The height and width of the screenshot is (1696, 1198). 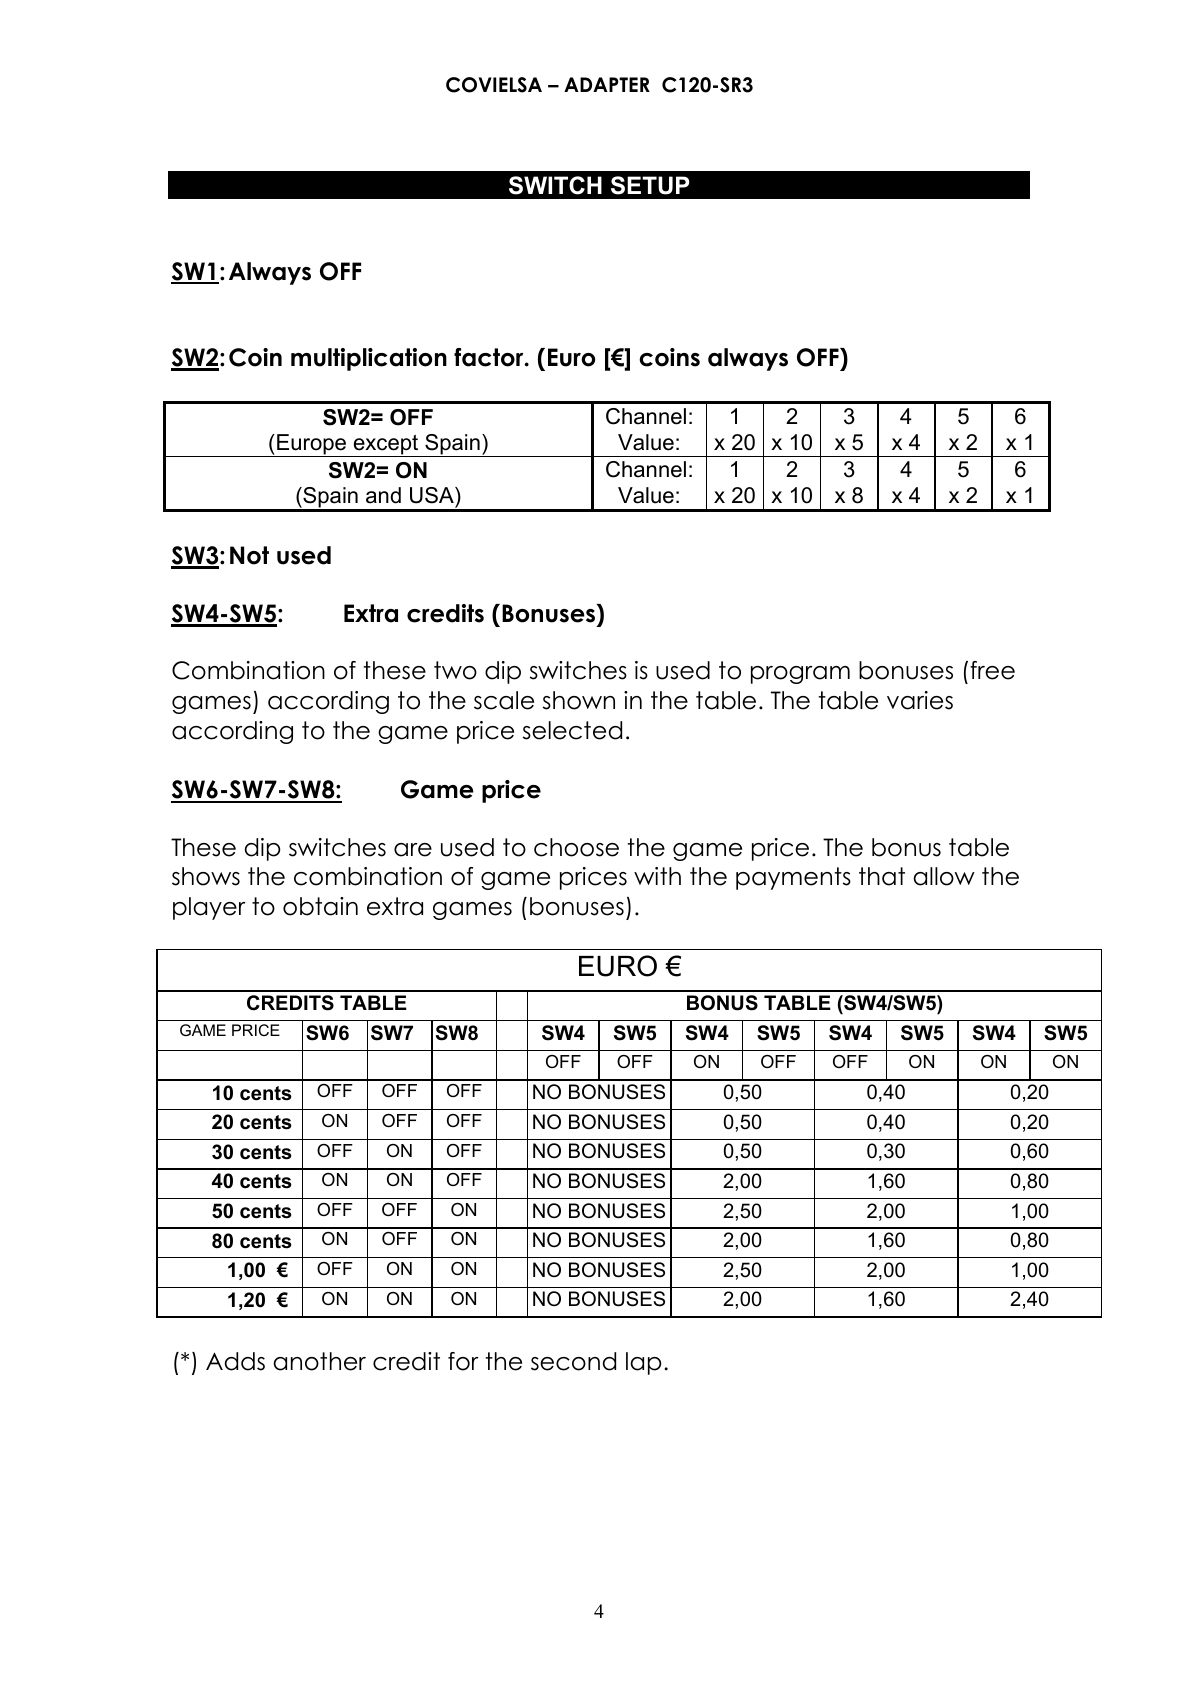 I want to click on SETUP, so click(x=650, y=185).
